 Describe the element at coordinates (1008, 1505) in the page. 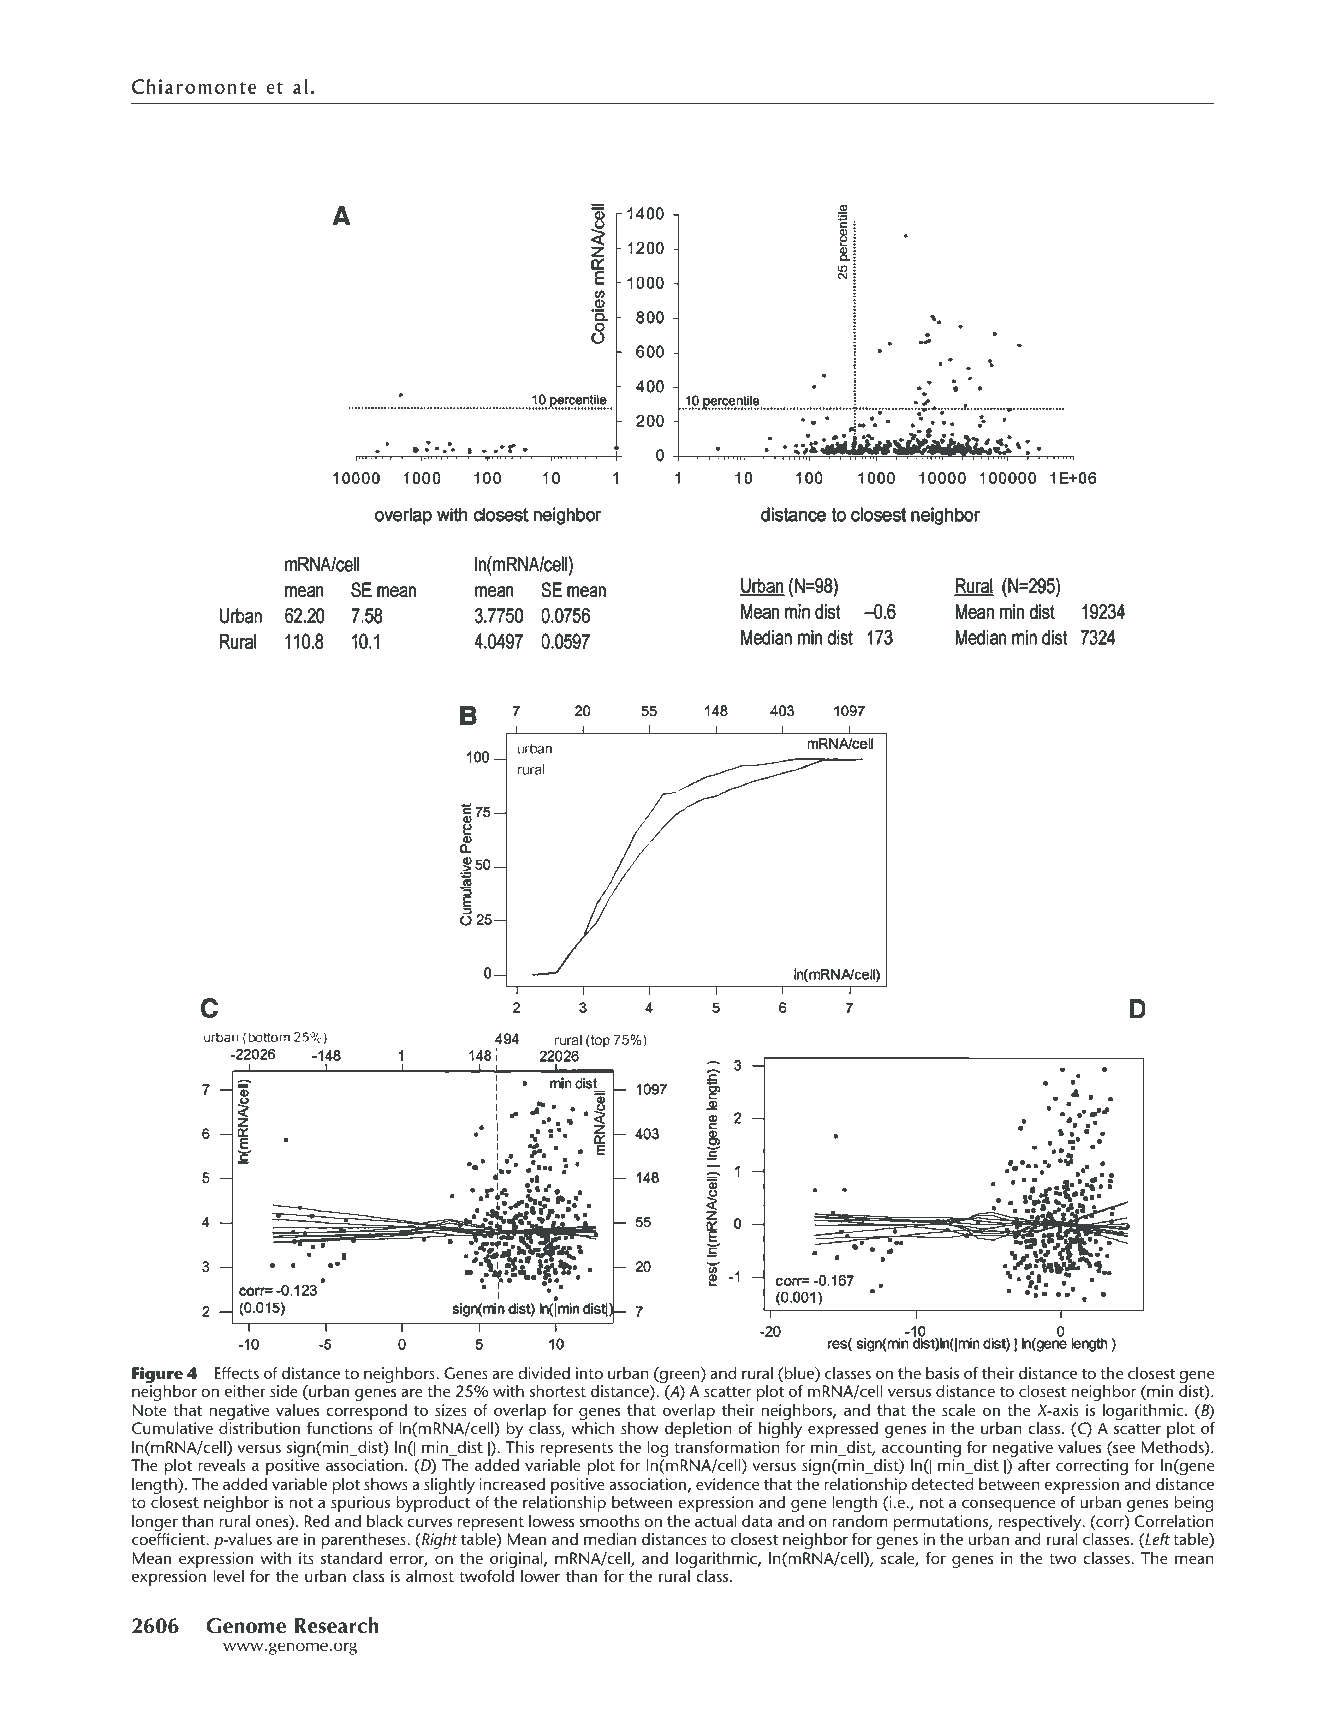

I see `consequence` at that location.
